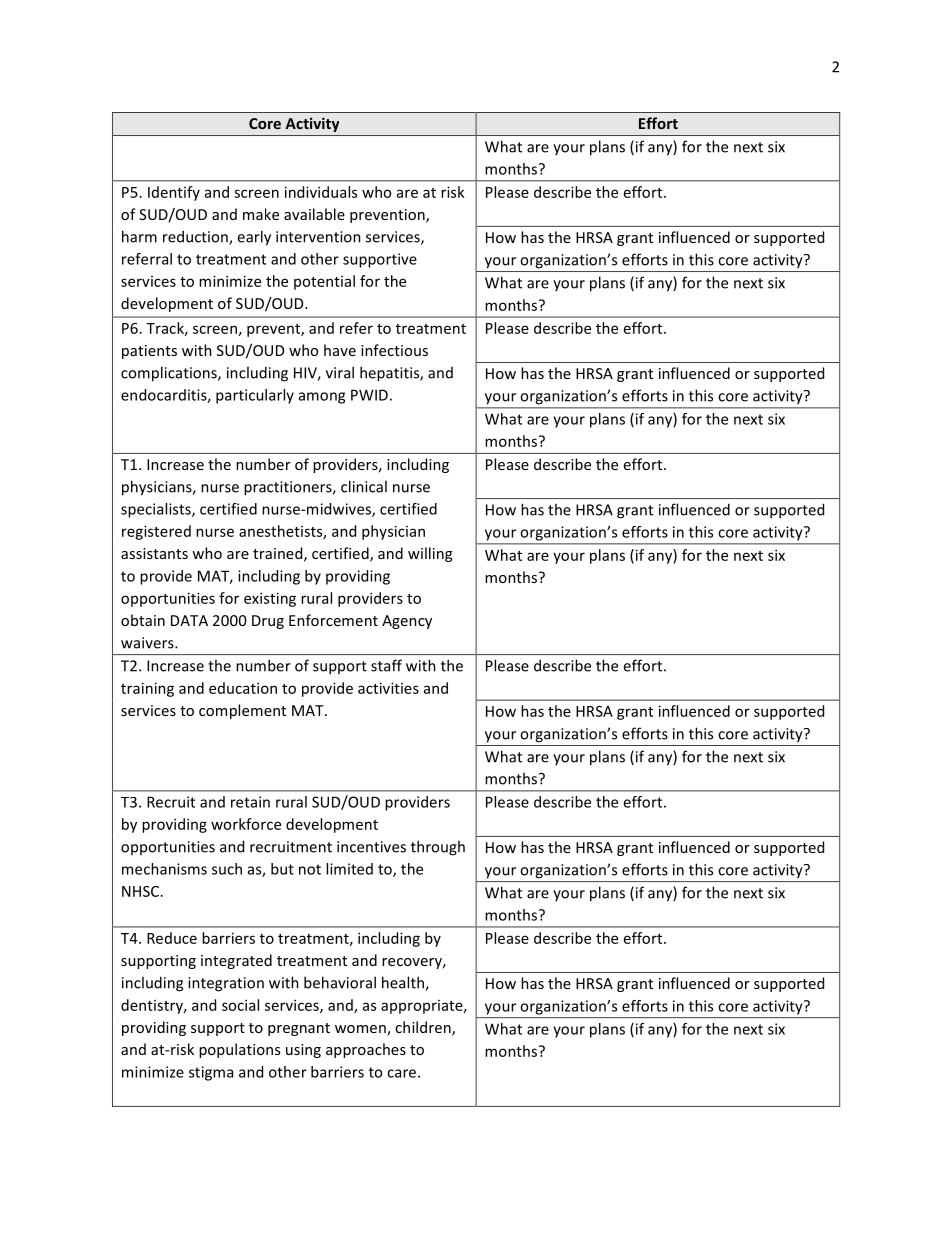  What do you see at coordinates (211, 1073) in the image?
I see `stigma` at bounding box center [211, 1073].
